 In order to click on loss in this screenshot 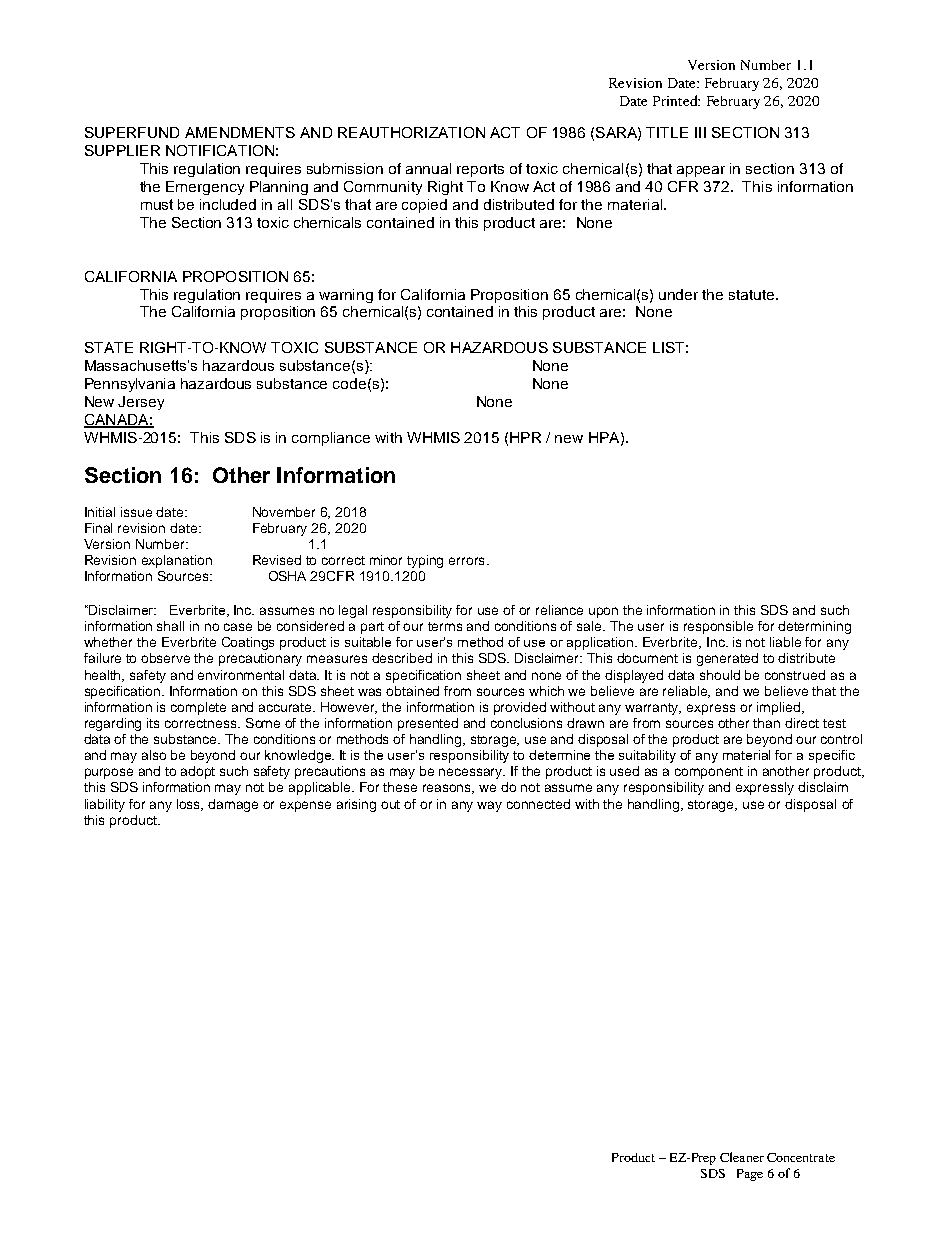, I will do `click(190, 805)`.
